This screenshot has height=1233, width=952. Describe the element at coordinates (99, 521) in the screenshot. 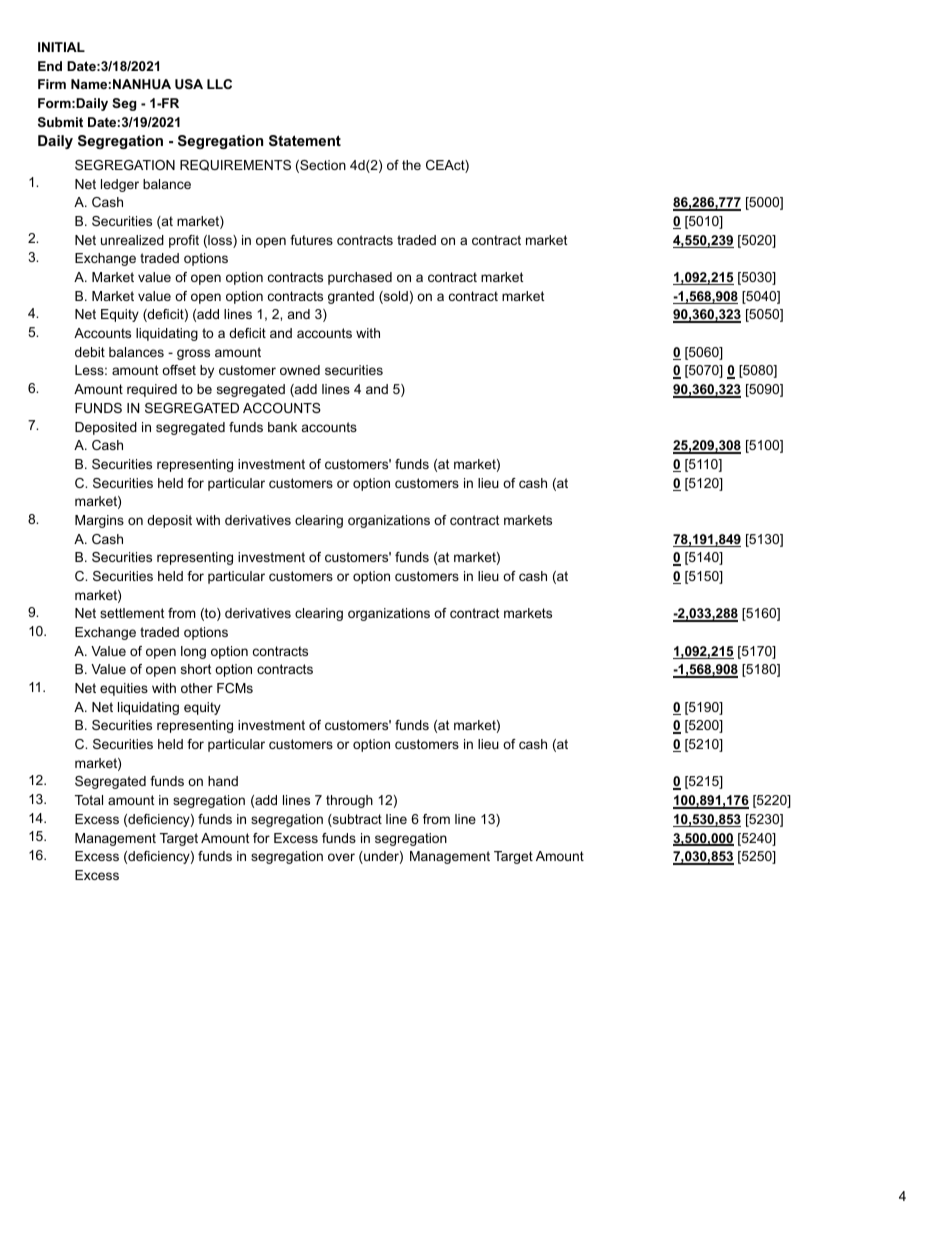

I see `Margins` at that location.
